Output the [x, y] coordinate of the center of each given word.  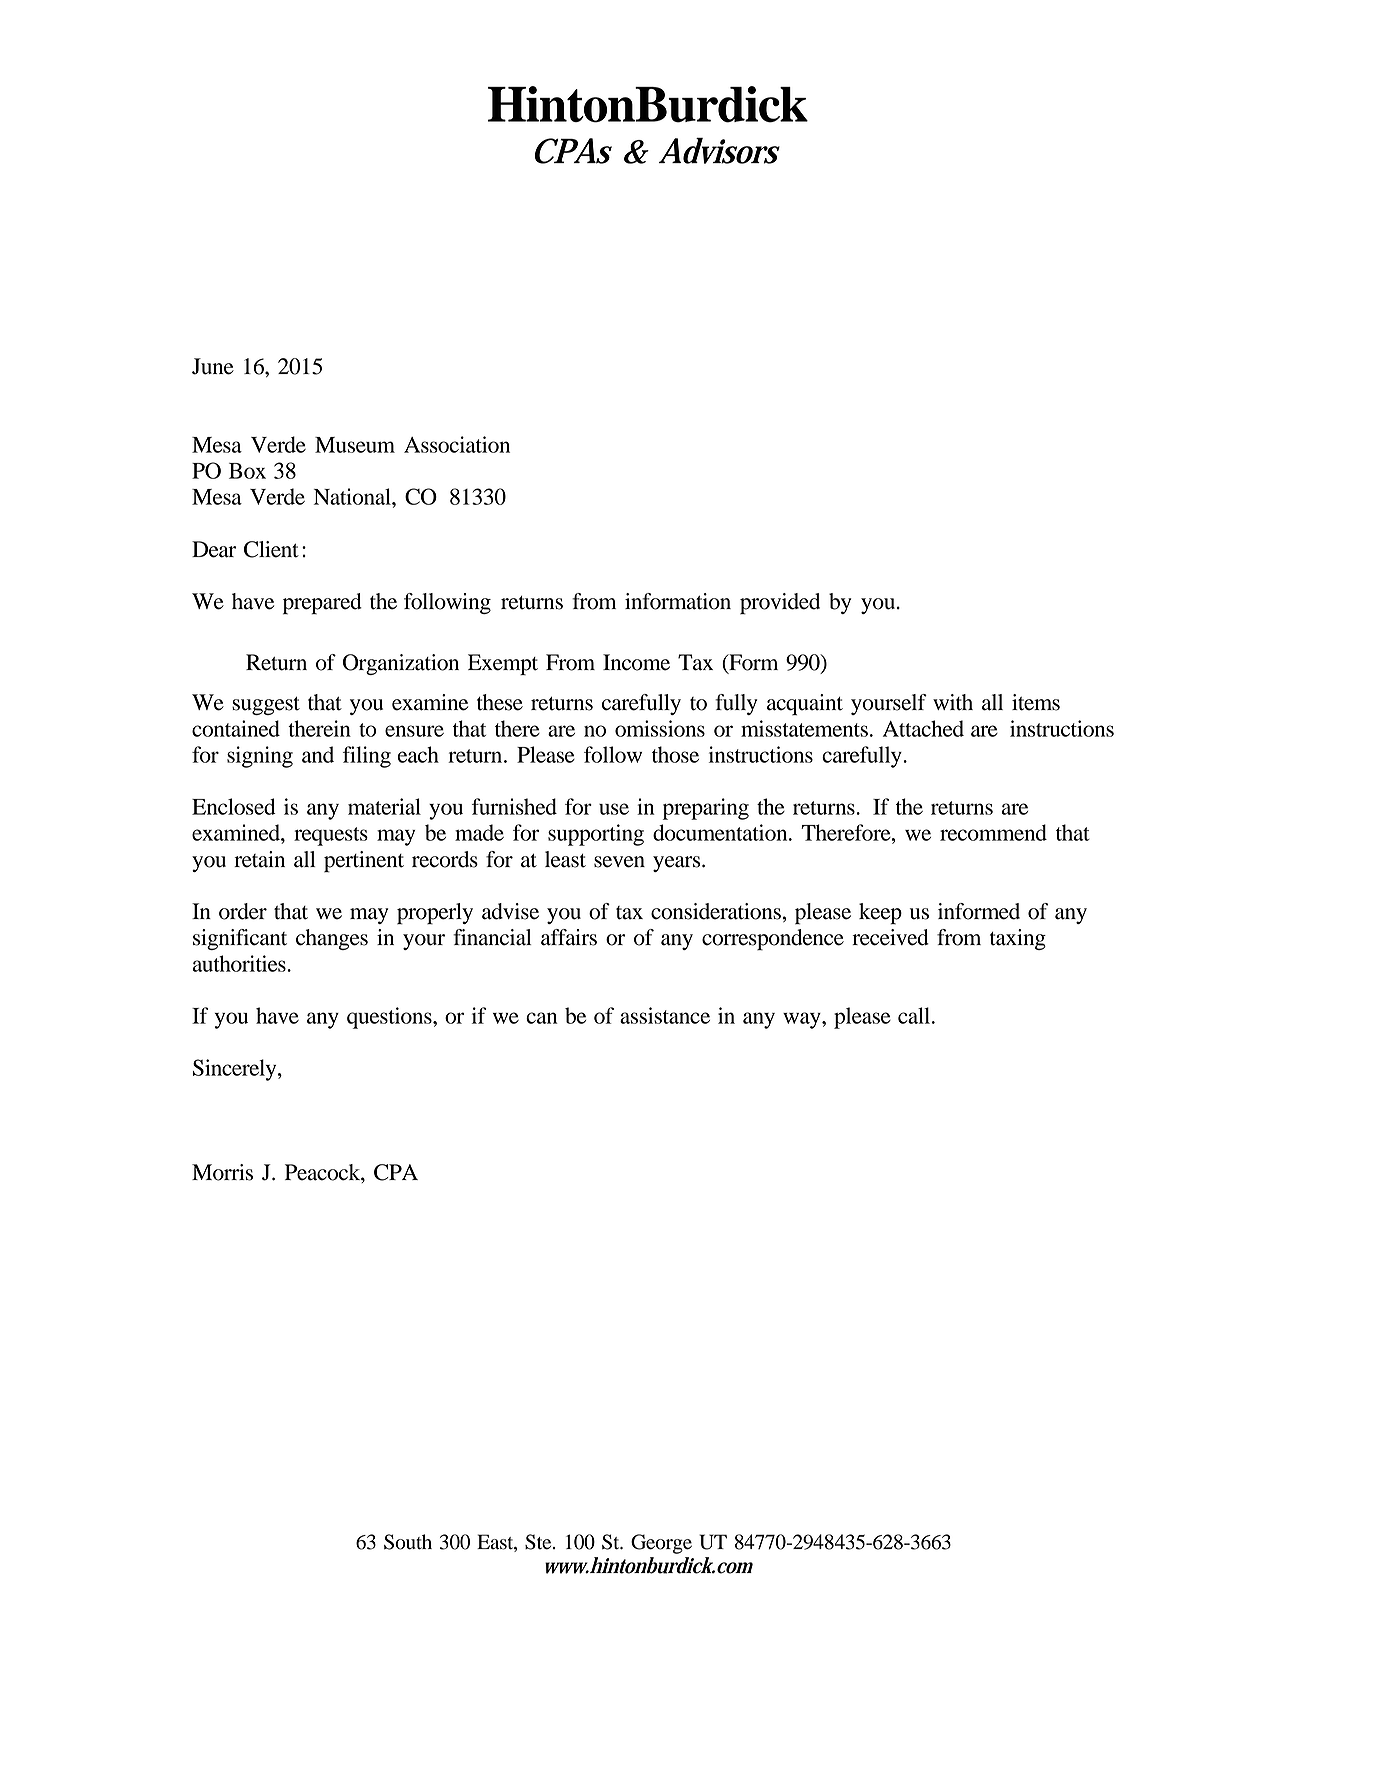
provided [780, 604]
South [408, 1542]
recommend [993, 832]
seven [619, 862]
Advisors [719, 151]
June [213, 366]
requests [331, 836]
